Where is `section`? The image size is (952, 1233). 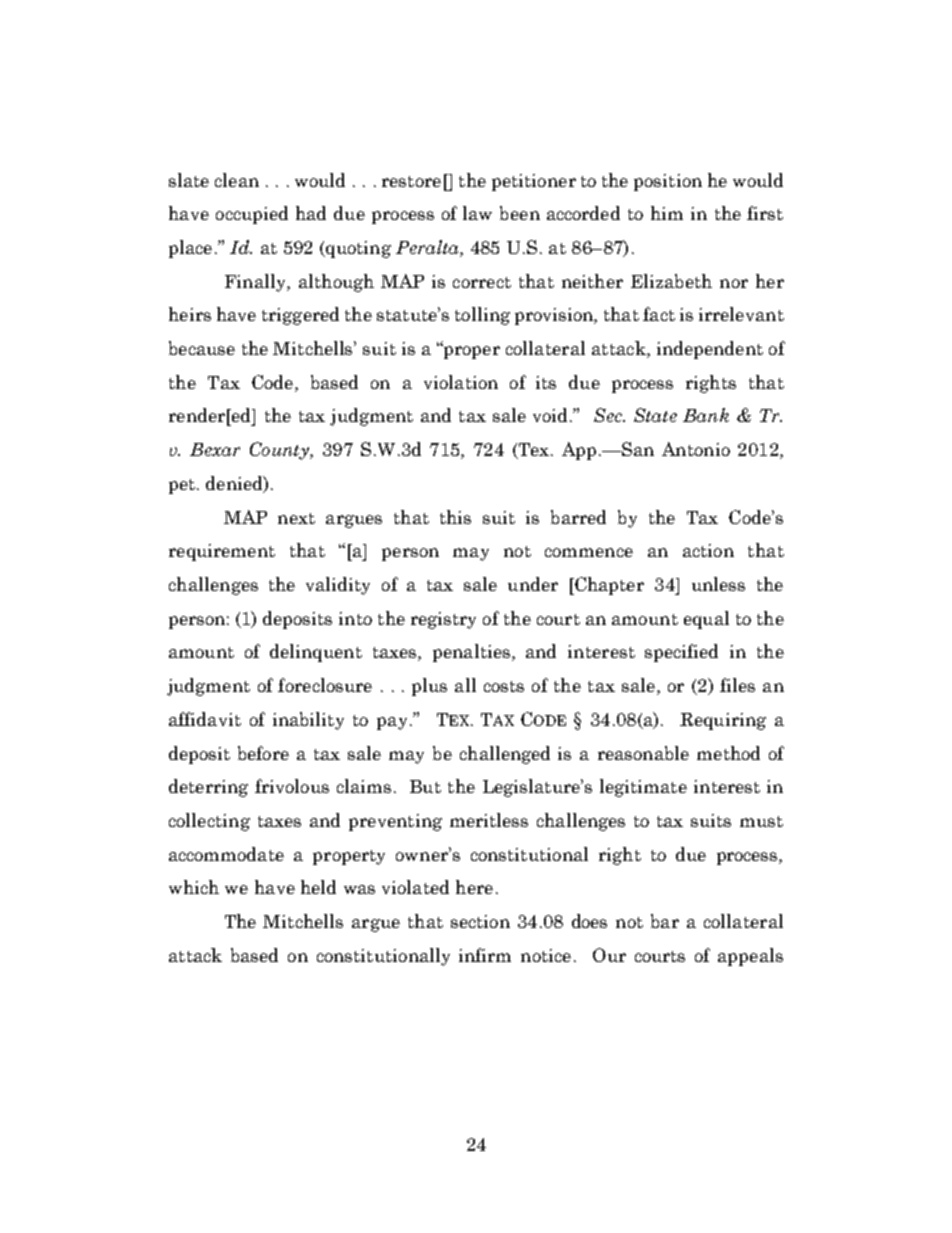 section is located at coordinates (480, 921).
